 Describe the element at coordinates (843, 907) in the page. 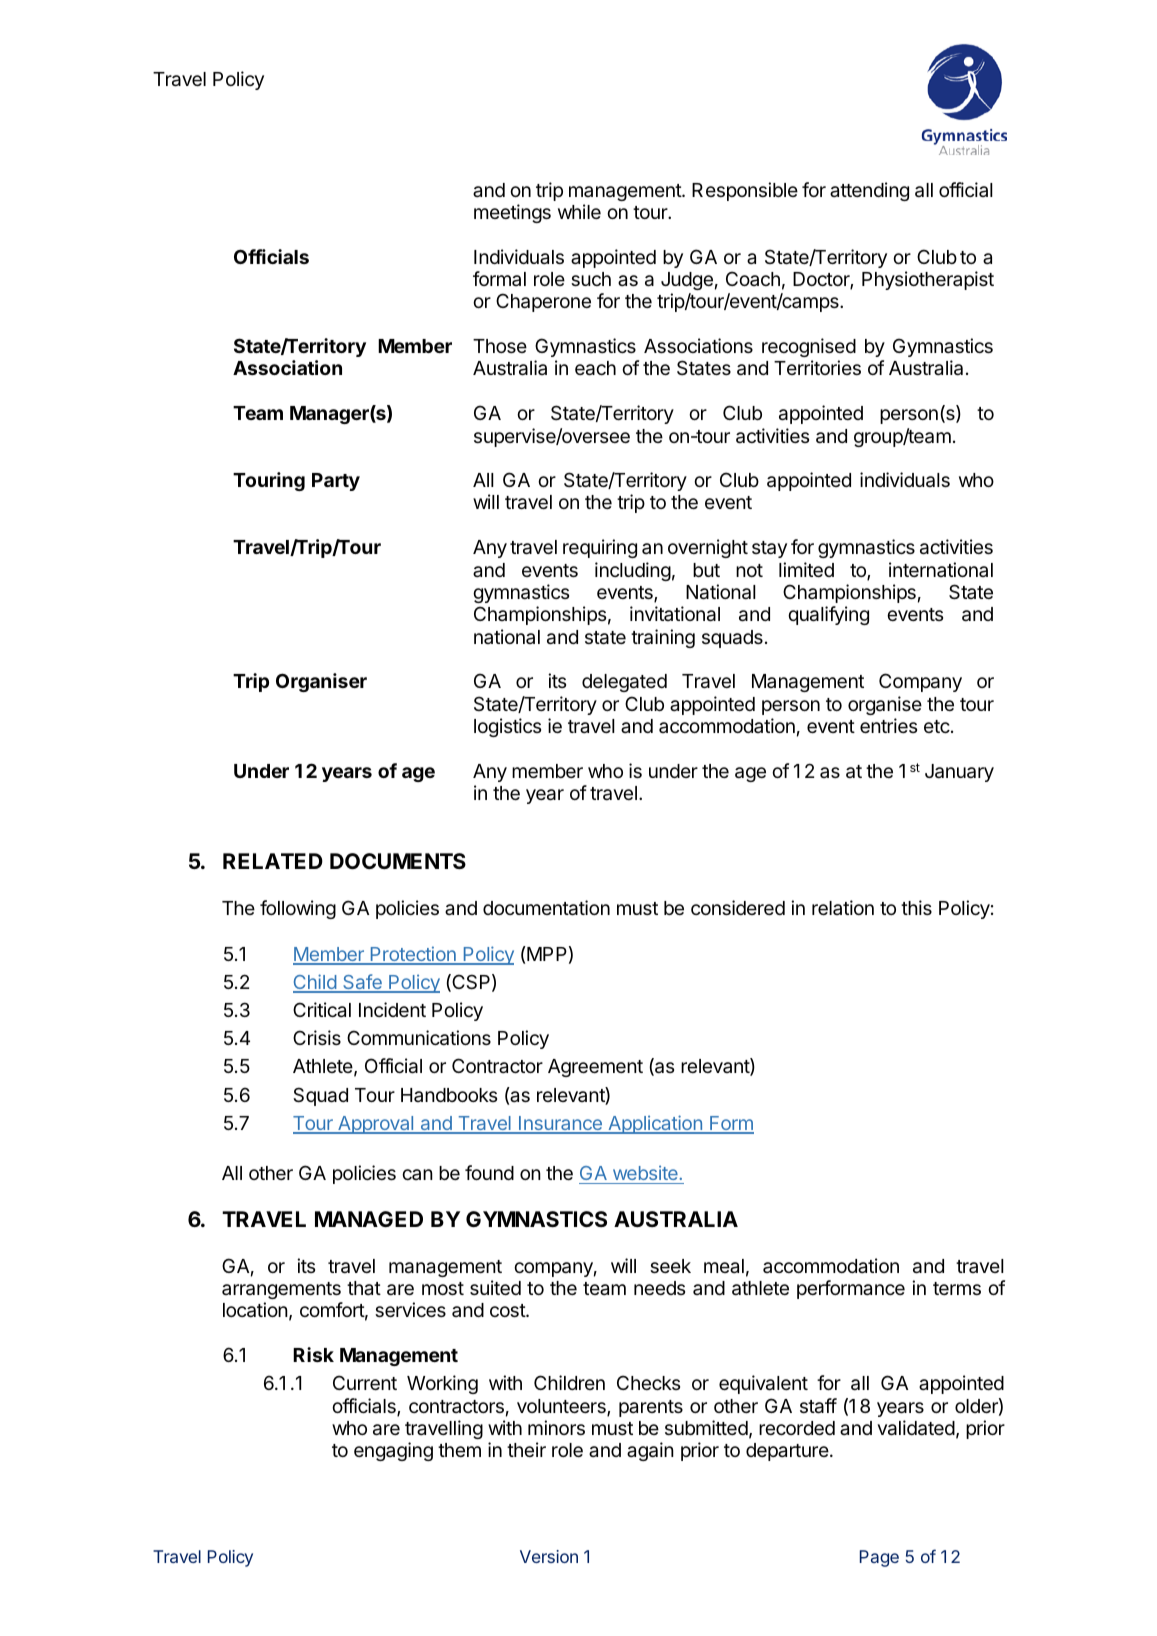

I see `relation` at that location.
